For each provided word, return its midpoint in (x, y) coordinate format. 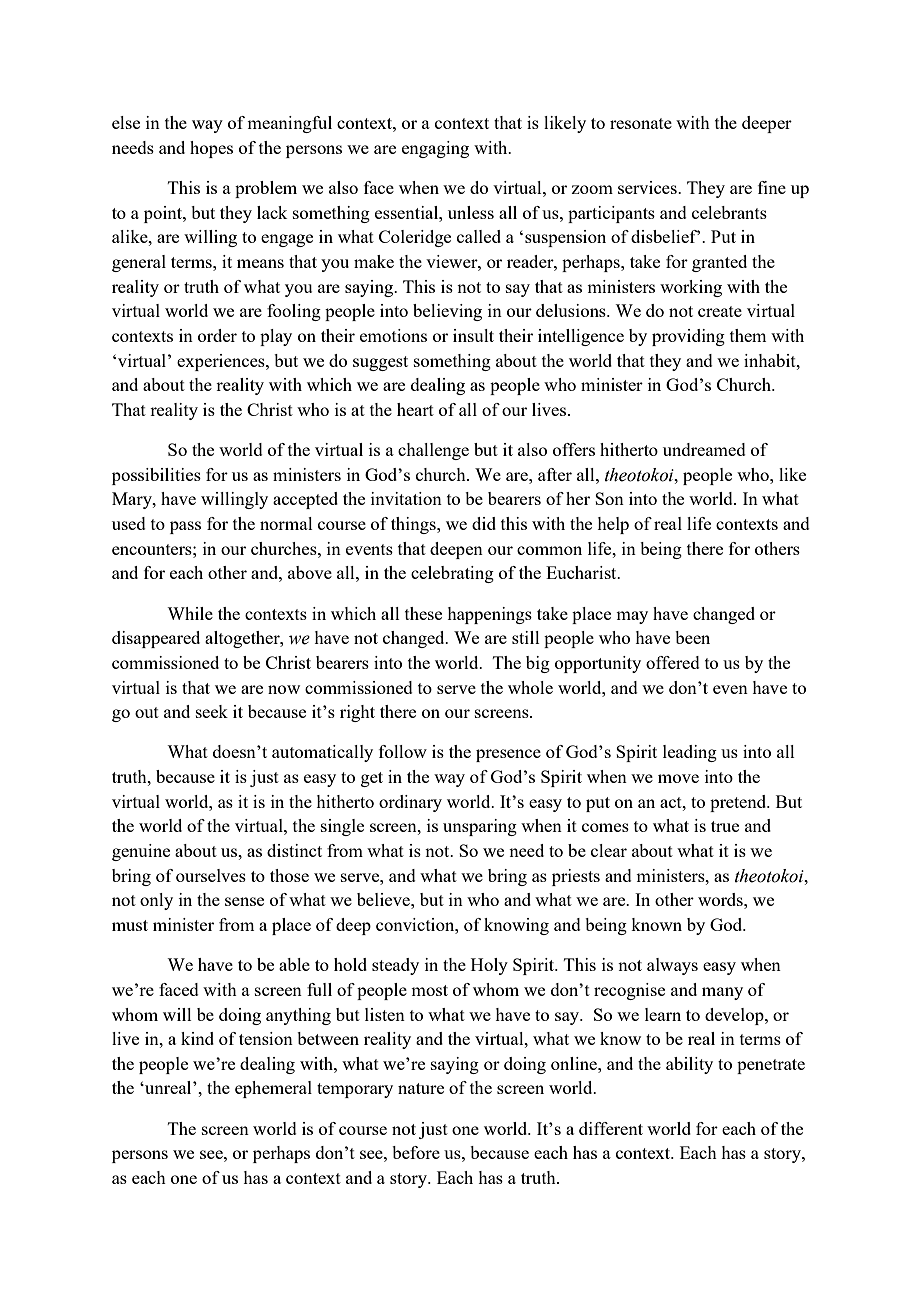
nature (421, 1088)
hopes (211, 149)
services (648, 187)
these (423, 613)
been (692, 637)
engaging (435, 149)
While (190, 613)
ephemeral (273, 1089)
